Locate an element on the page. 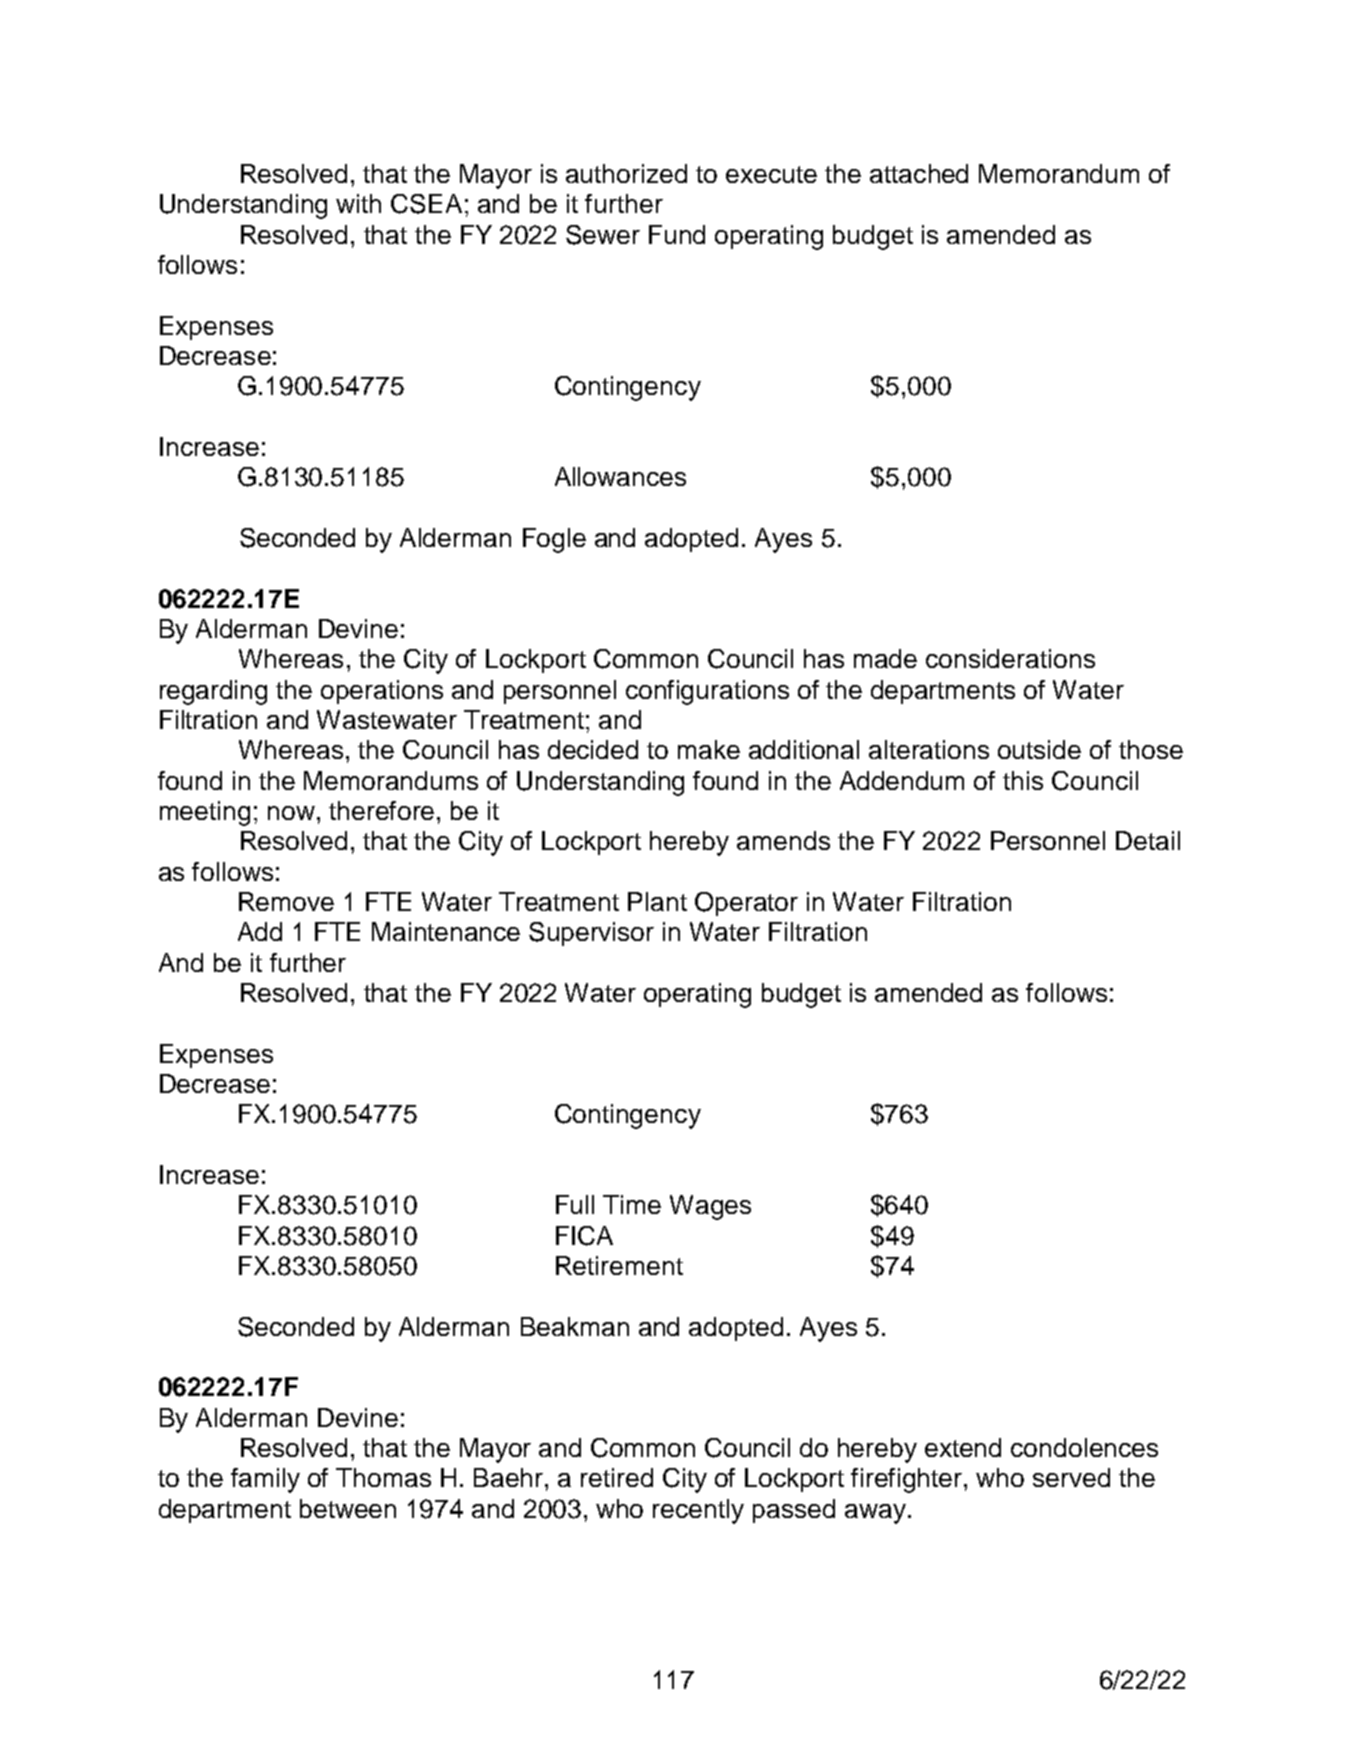  Fund is located at coordinates (677, 234).
